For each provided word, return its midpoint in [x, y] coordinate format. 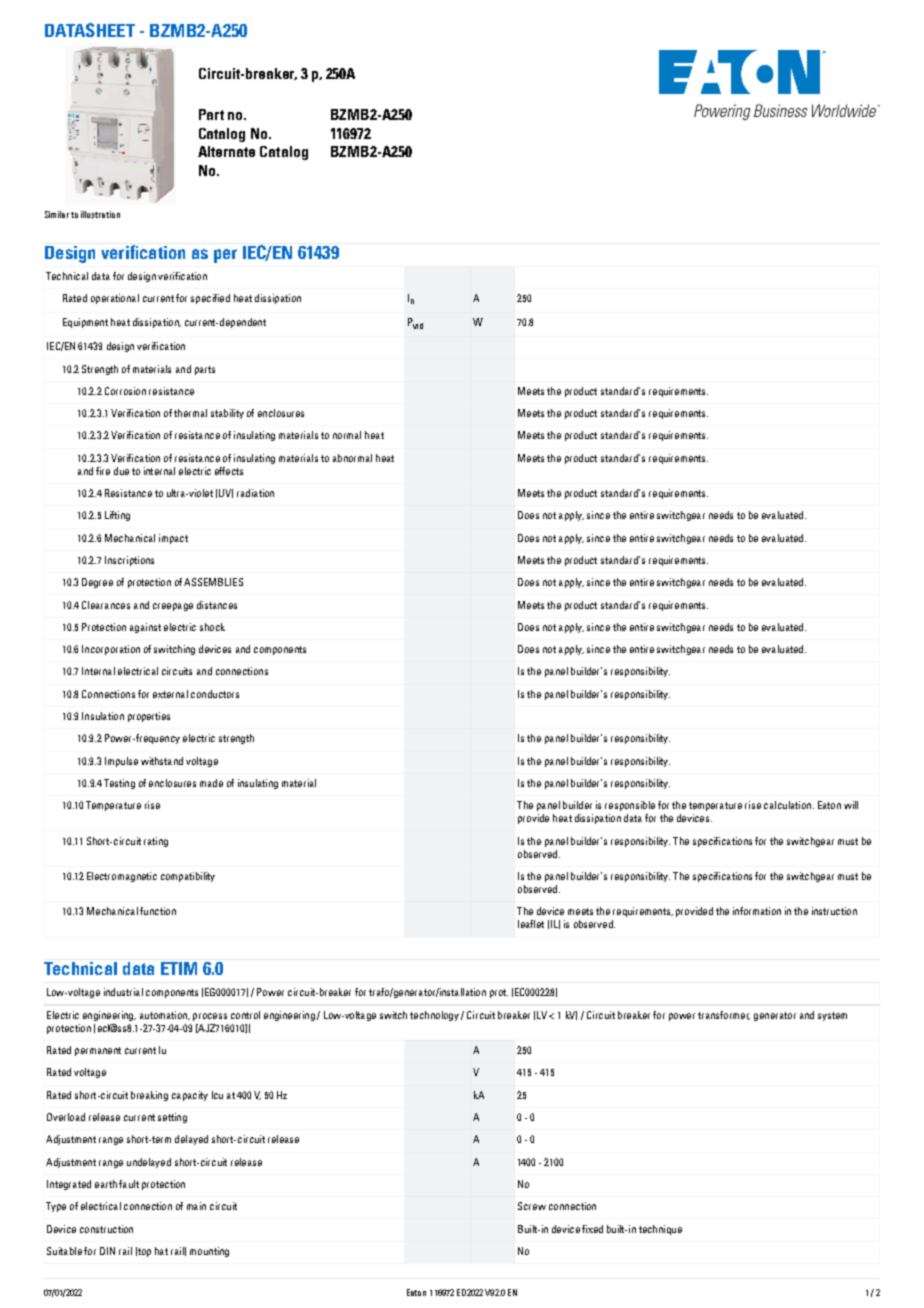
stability [227, 414]
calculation [787, 805]
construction [106, 1229]
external [170, 694]
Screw [532, 1206]
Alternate [226, 151]
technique [660, 1230]
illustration [100, 214]
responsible [630, 806]
